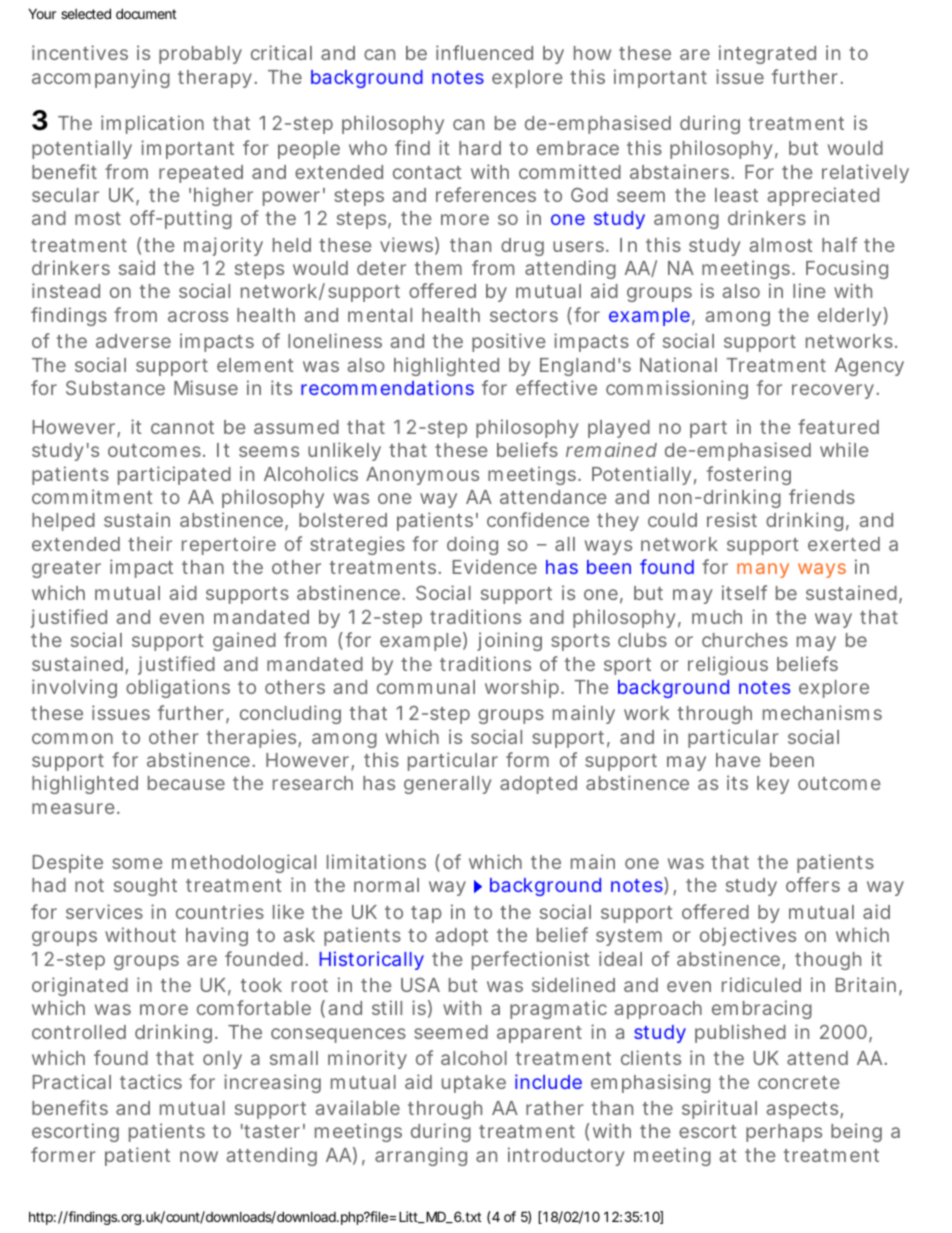 The image size is (952, 1233). I want to click on influenced, so click(484, 52).
